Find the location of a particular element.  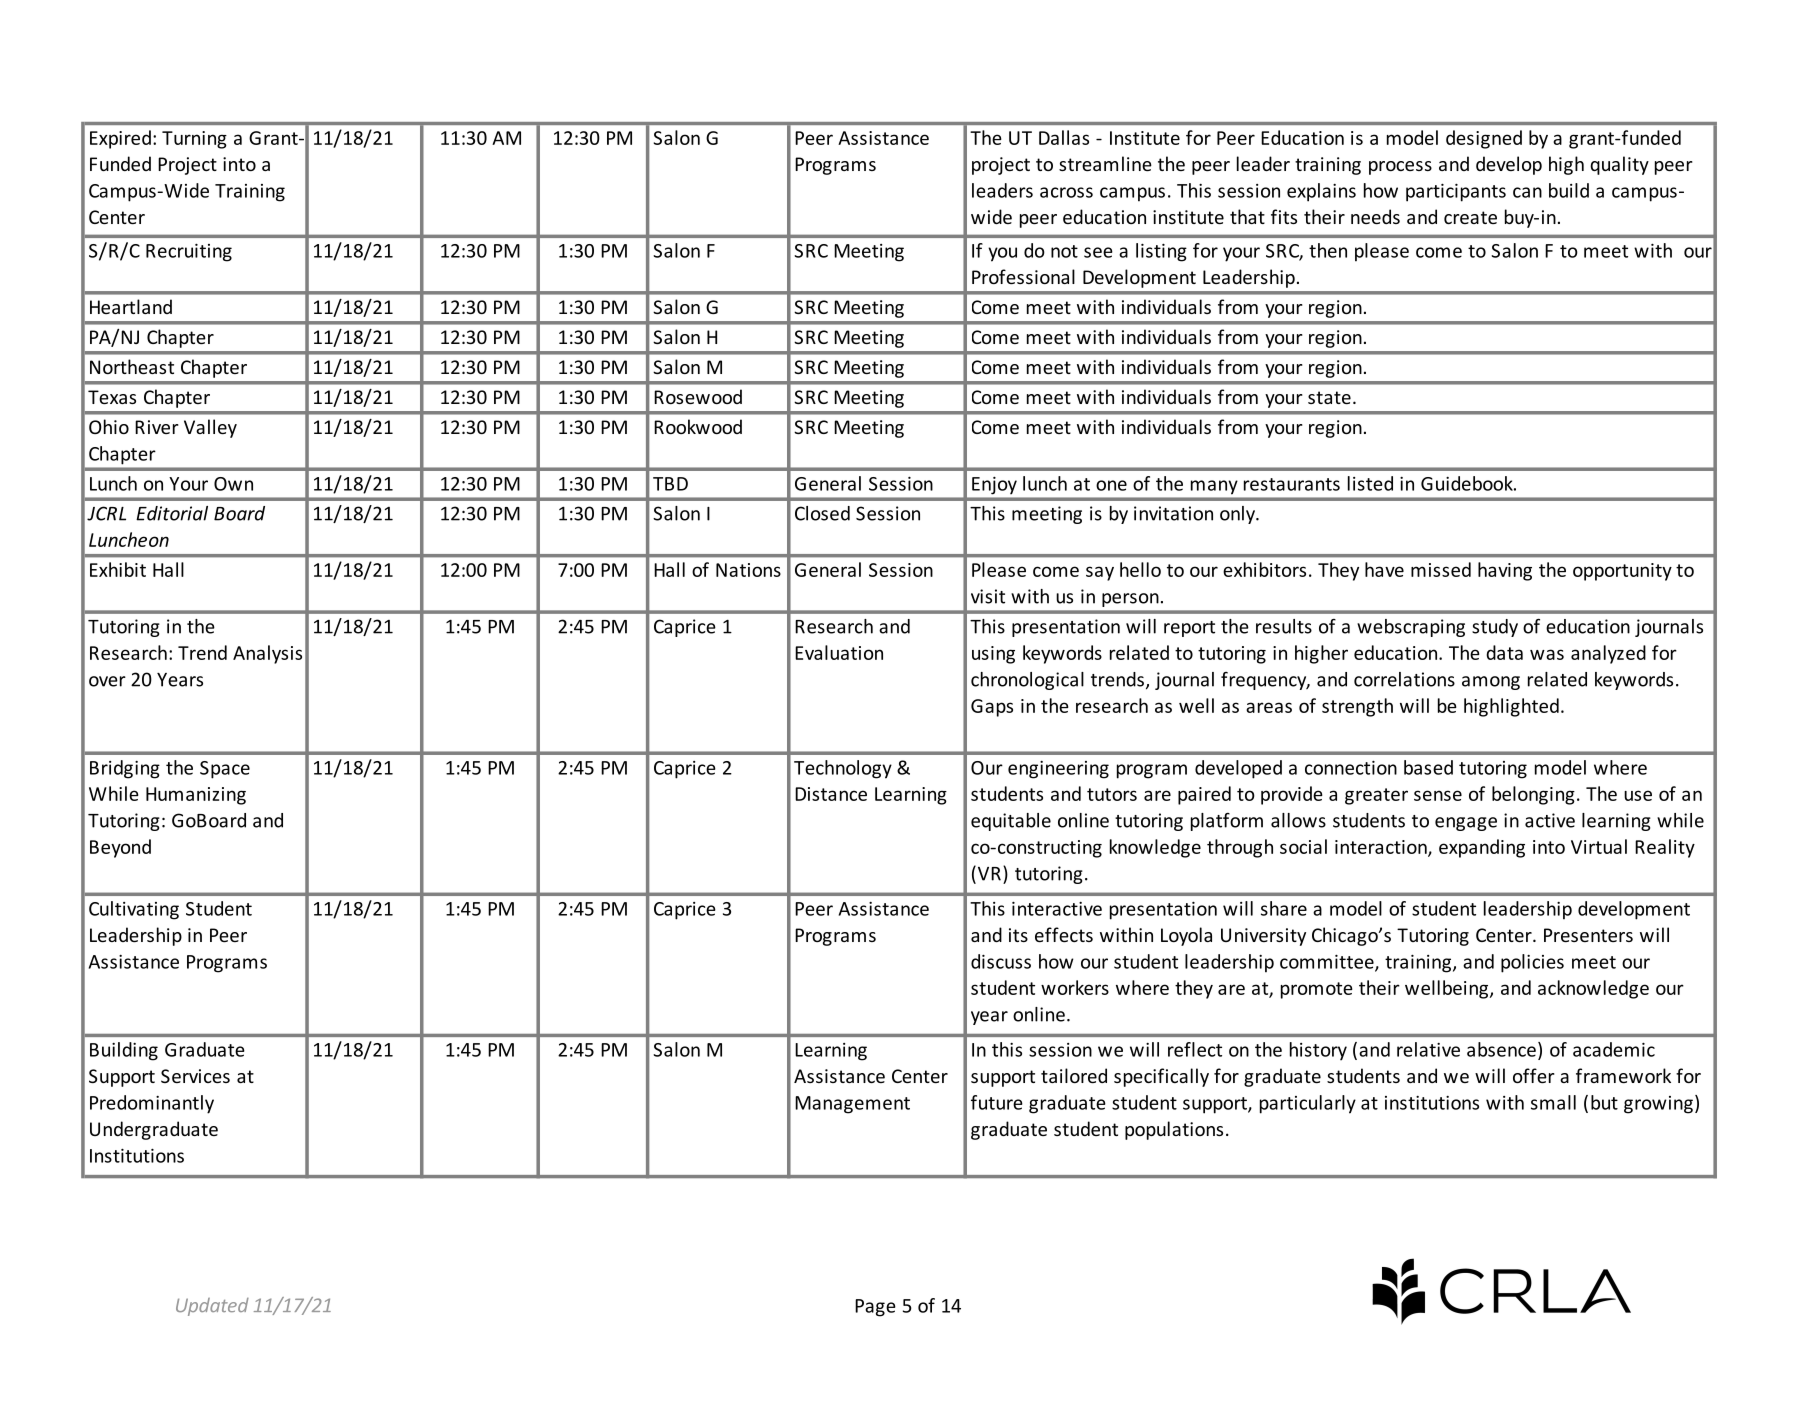

Services is located at coordinates (195, 1076).
